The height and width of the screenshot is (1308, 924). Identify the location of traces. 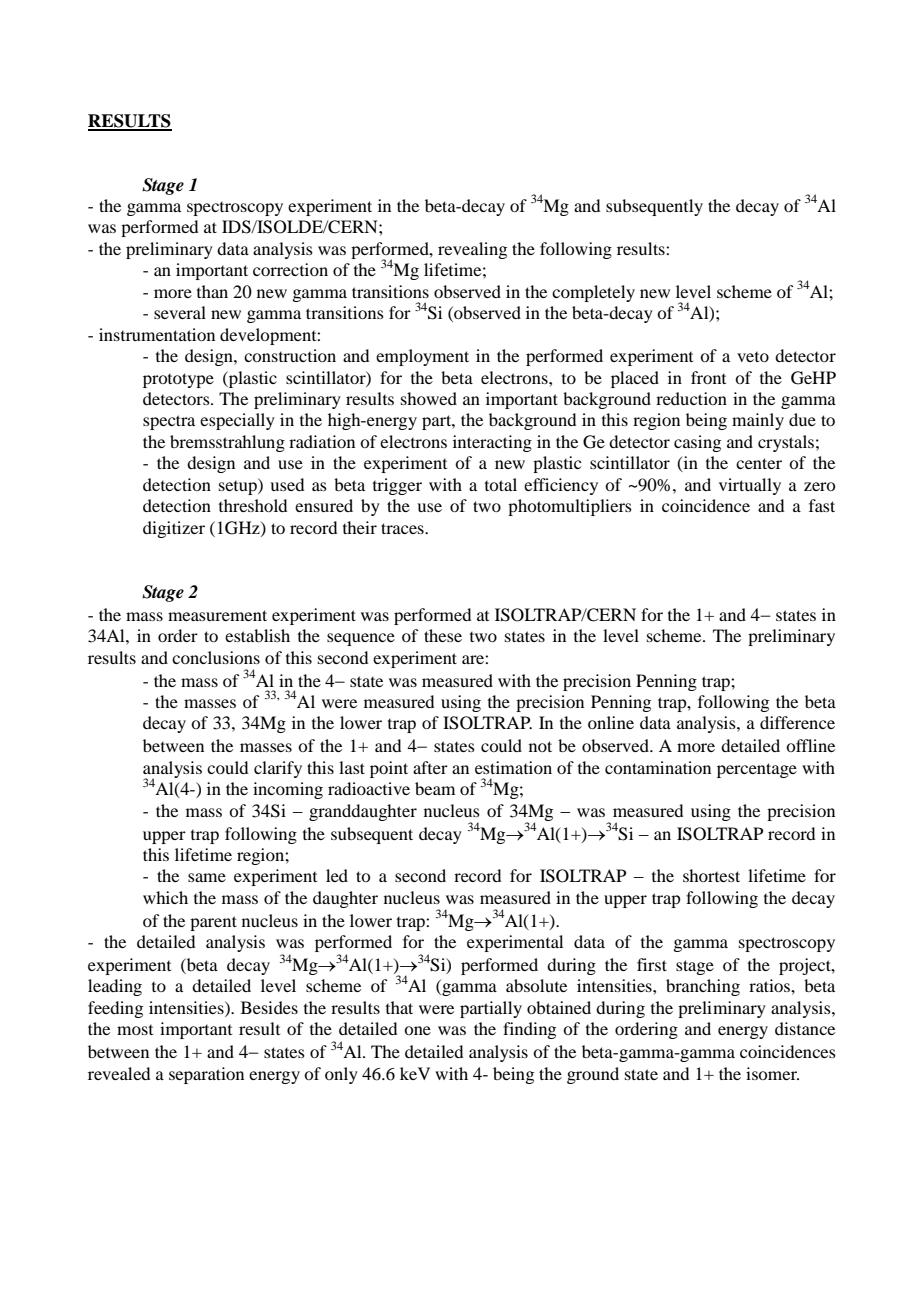
(403, 528).
